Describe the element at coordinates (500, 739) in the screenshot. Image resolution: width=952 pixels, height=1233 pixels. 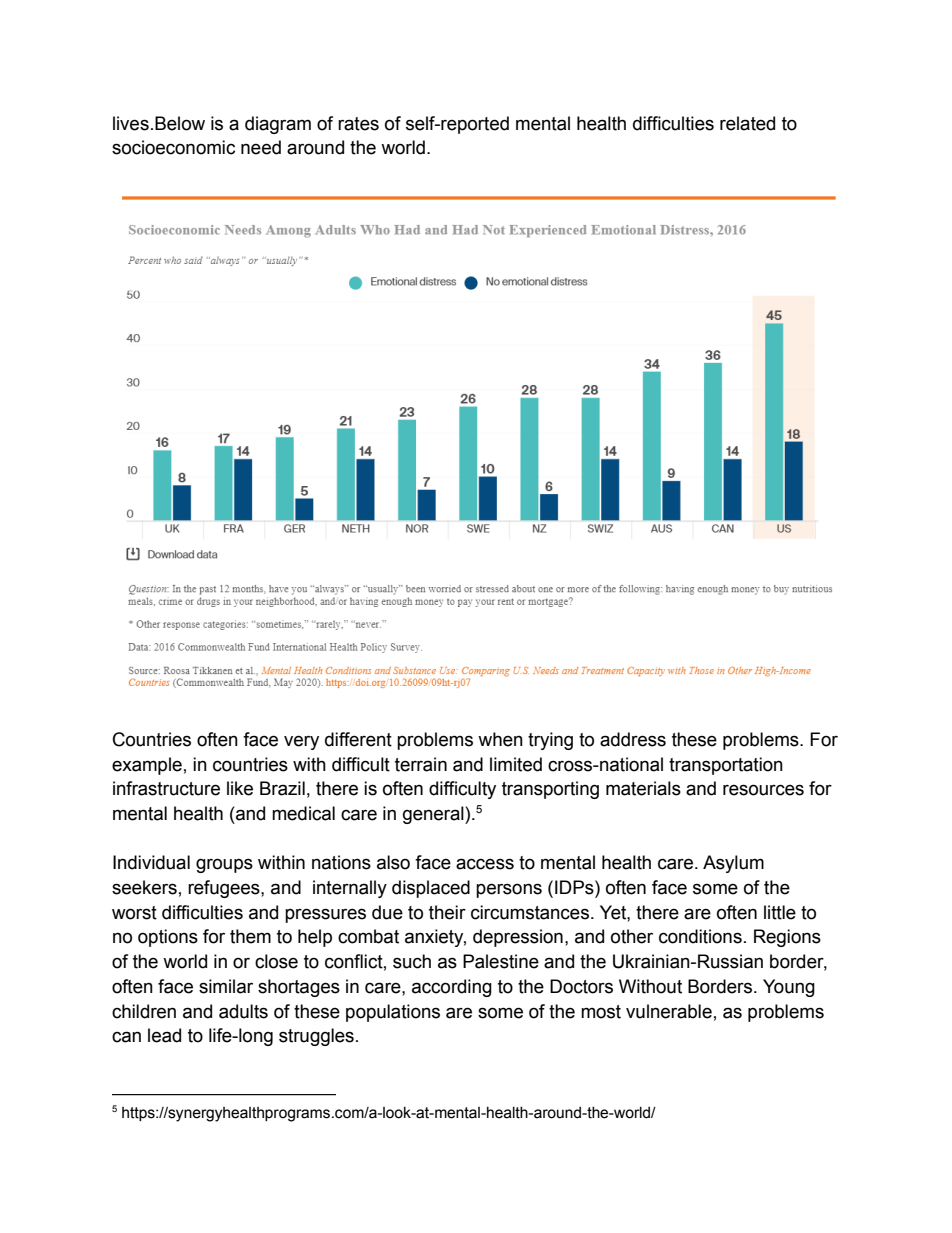
I see `when` at that location.
